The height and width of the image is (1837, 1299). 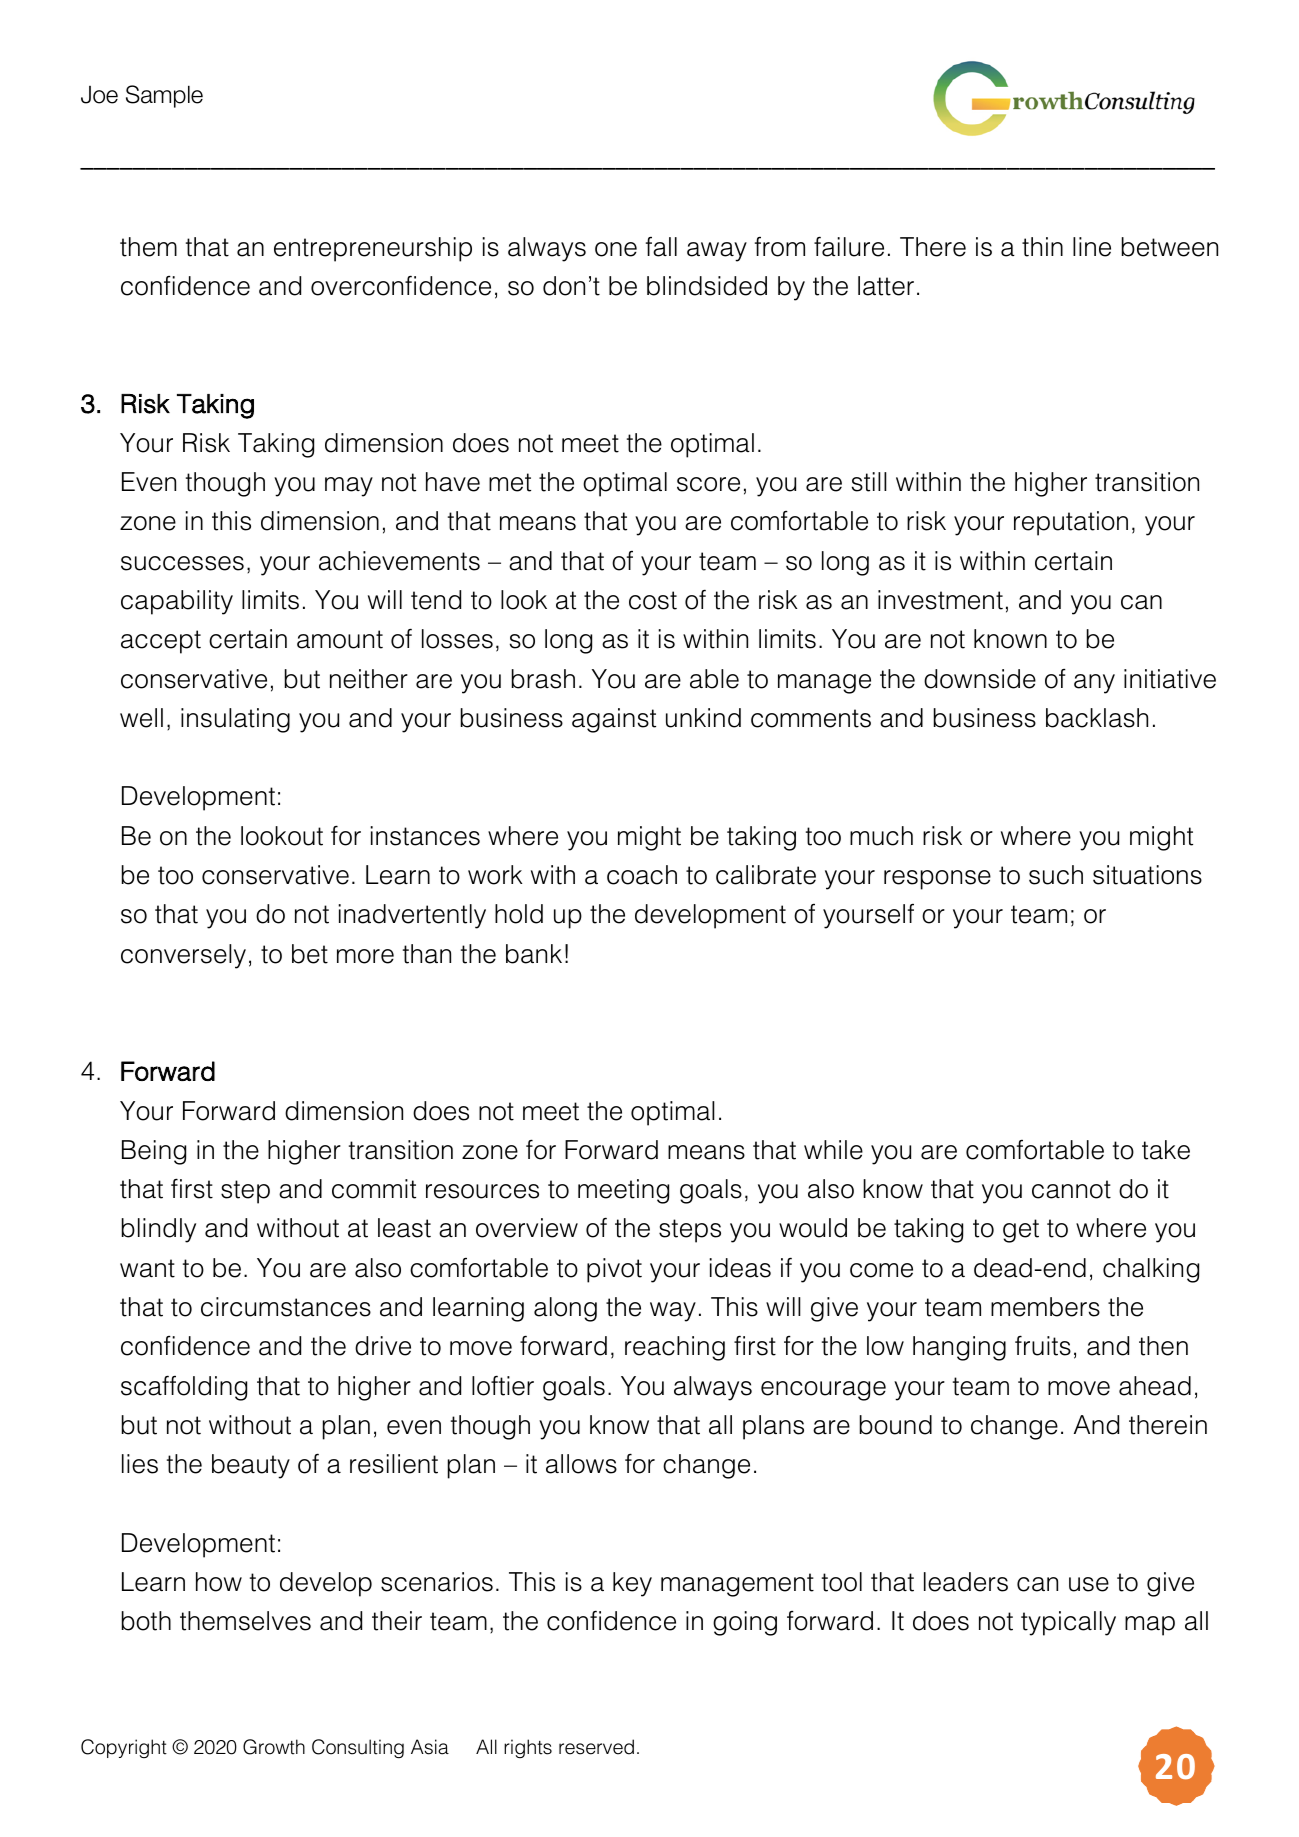 I want to click on cannot, so click(x=1071, y=1189).
